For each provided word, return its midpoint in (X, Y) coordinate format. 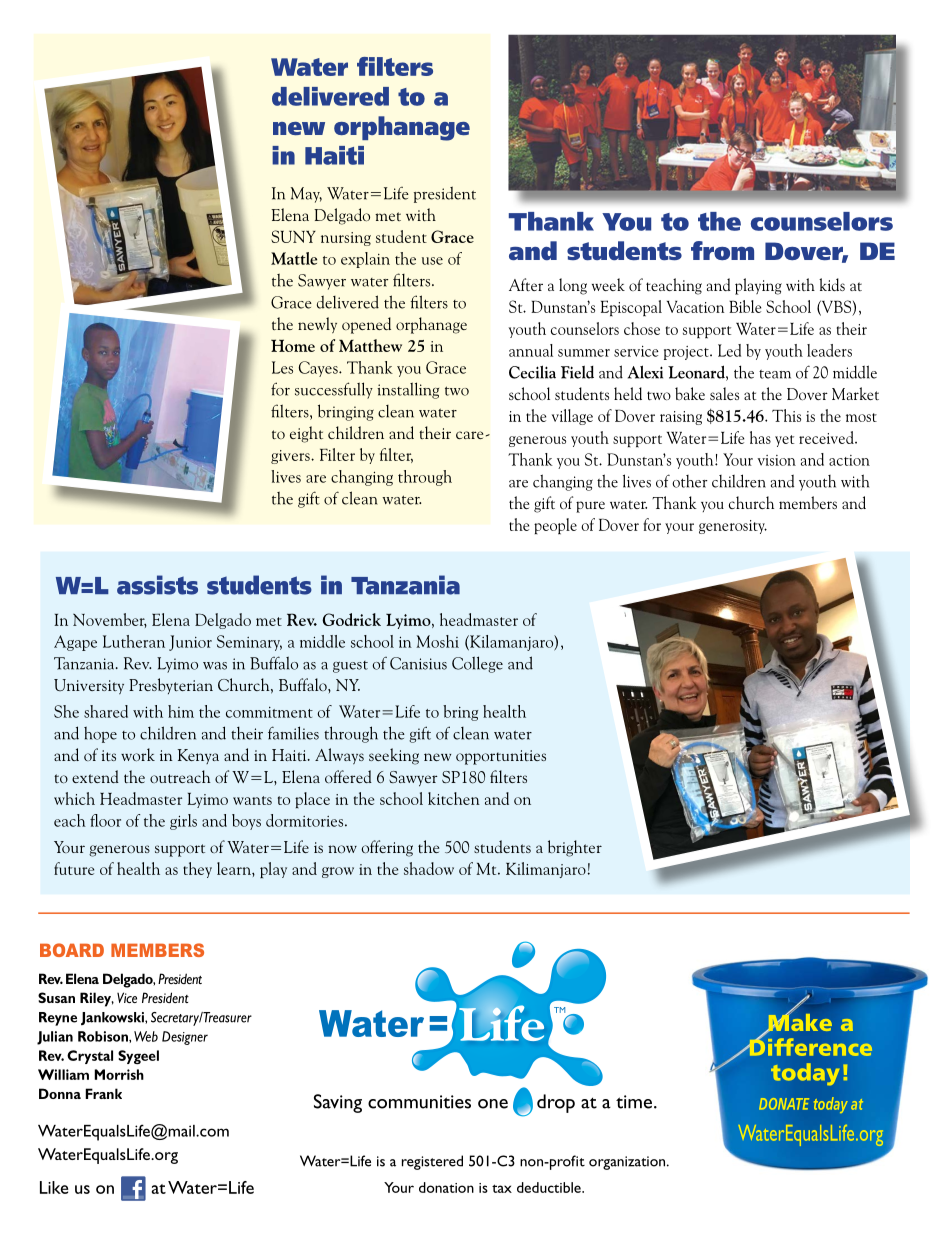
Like (54, 1187)
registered (432, 1162)
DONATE (784, 1104)
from (722, 250)
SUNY (293, 236)
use (432, 261)
